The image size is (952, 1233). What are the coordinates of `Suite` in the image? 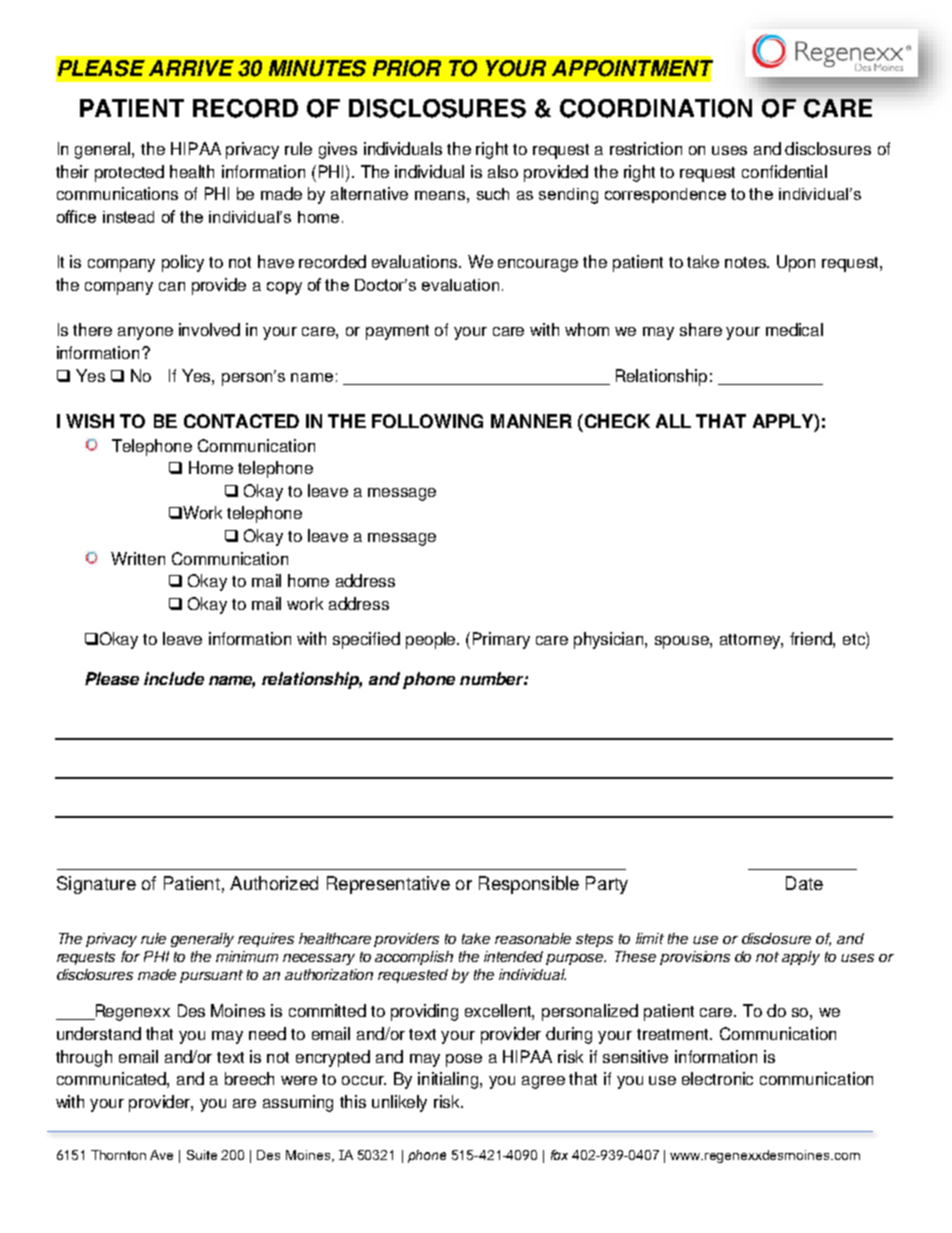 It's located at (202, 1155).
